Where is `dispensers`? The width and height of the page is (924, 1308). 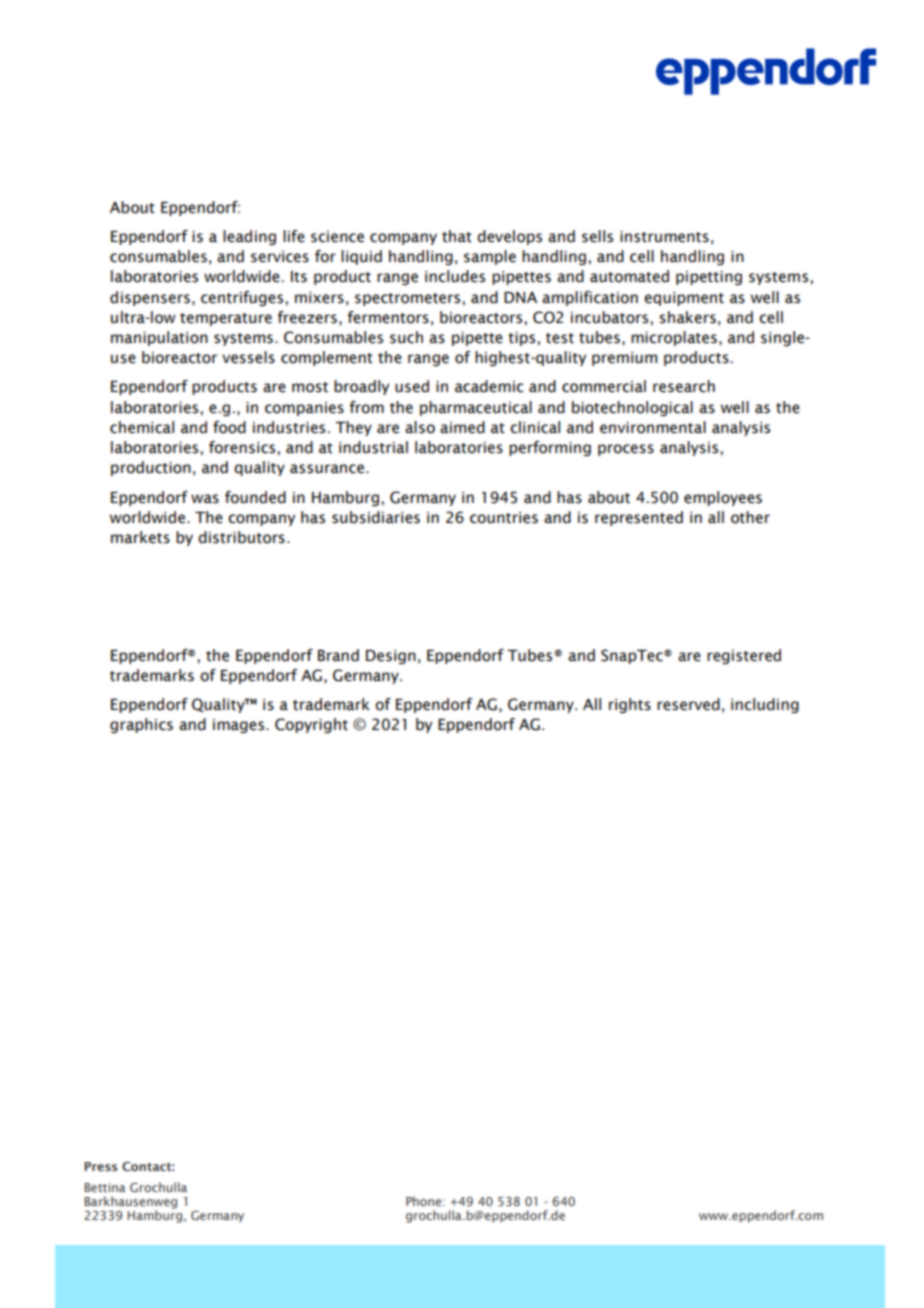
dispensers is located at coordinates (150, 298).
